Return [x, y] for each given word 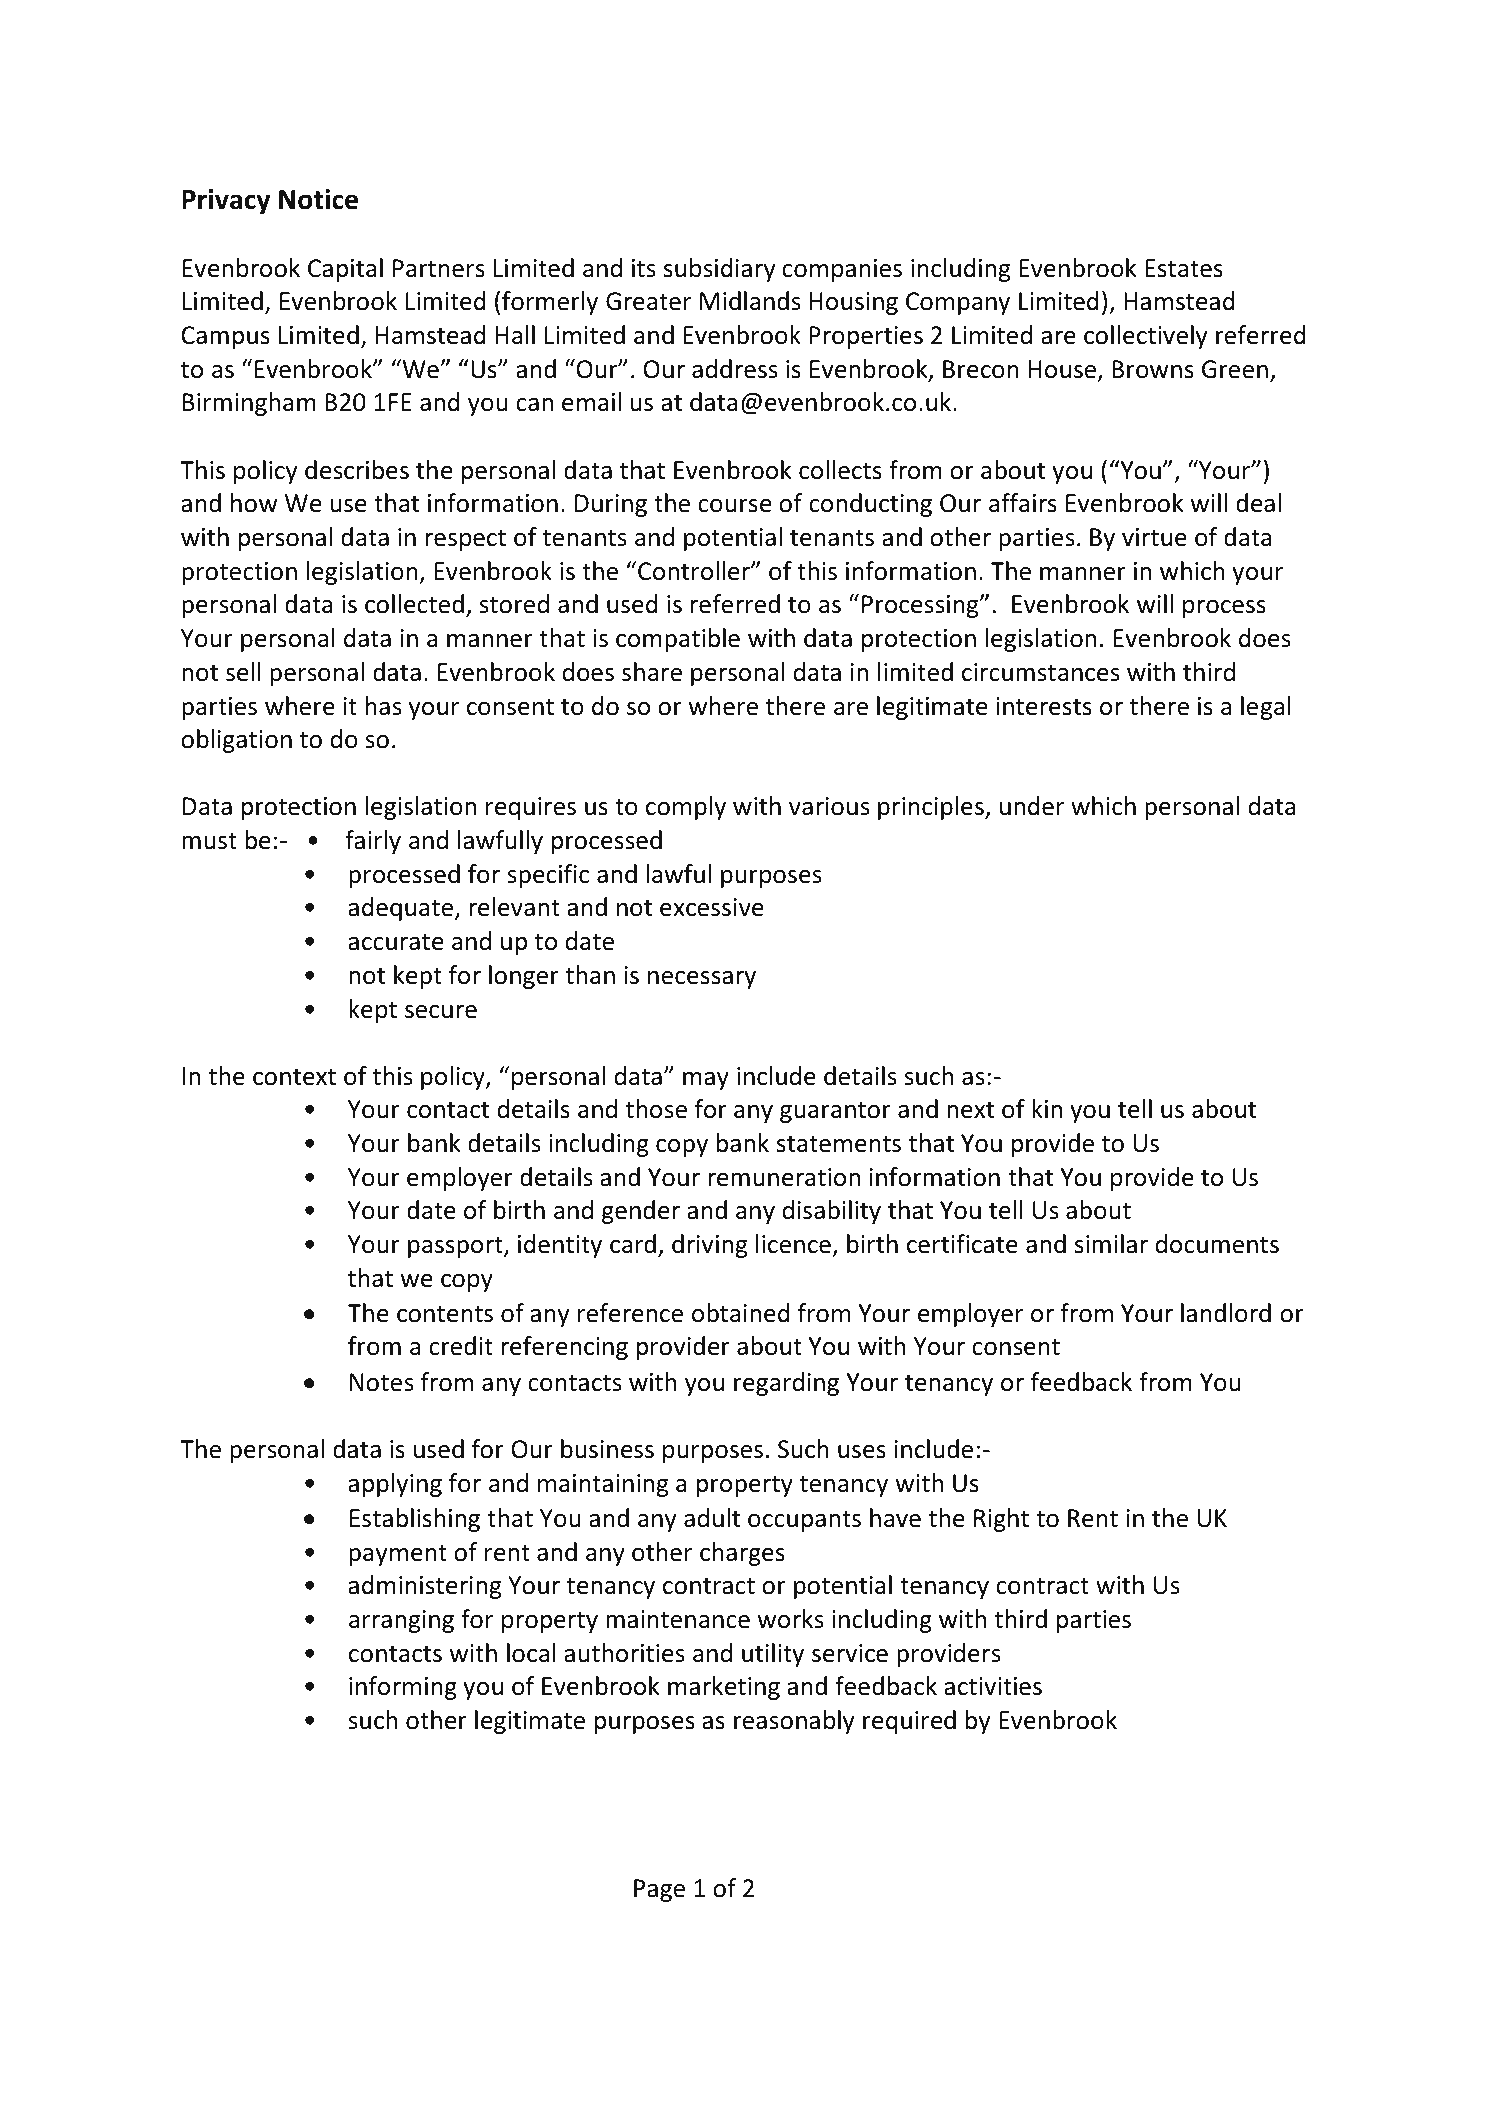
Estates [1184, 268]
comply [686, 808]
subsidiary [720, 270]
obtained [741, 1313]
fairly [373, 842]
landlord [1226, 1313]
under [1032, 806]
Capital [345, 270]
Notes [381, 1382]
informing [403, 1688]
